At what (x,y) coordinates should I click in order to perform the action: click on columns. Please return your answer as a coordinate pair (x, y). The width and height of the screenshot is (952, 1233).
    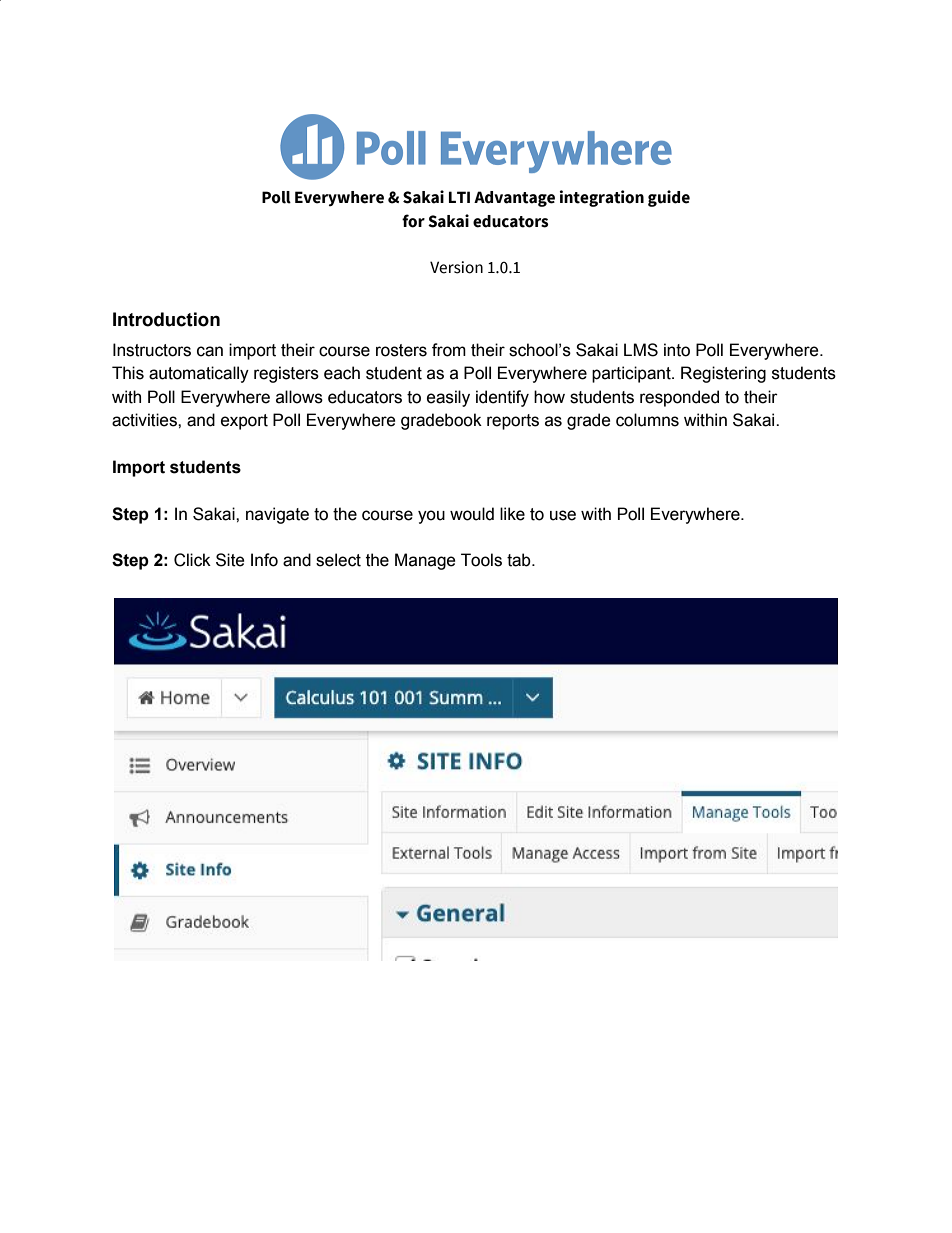
    Looking at the image, I should click on (647, 420).
